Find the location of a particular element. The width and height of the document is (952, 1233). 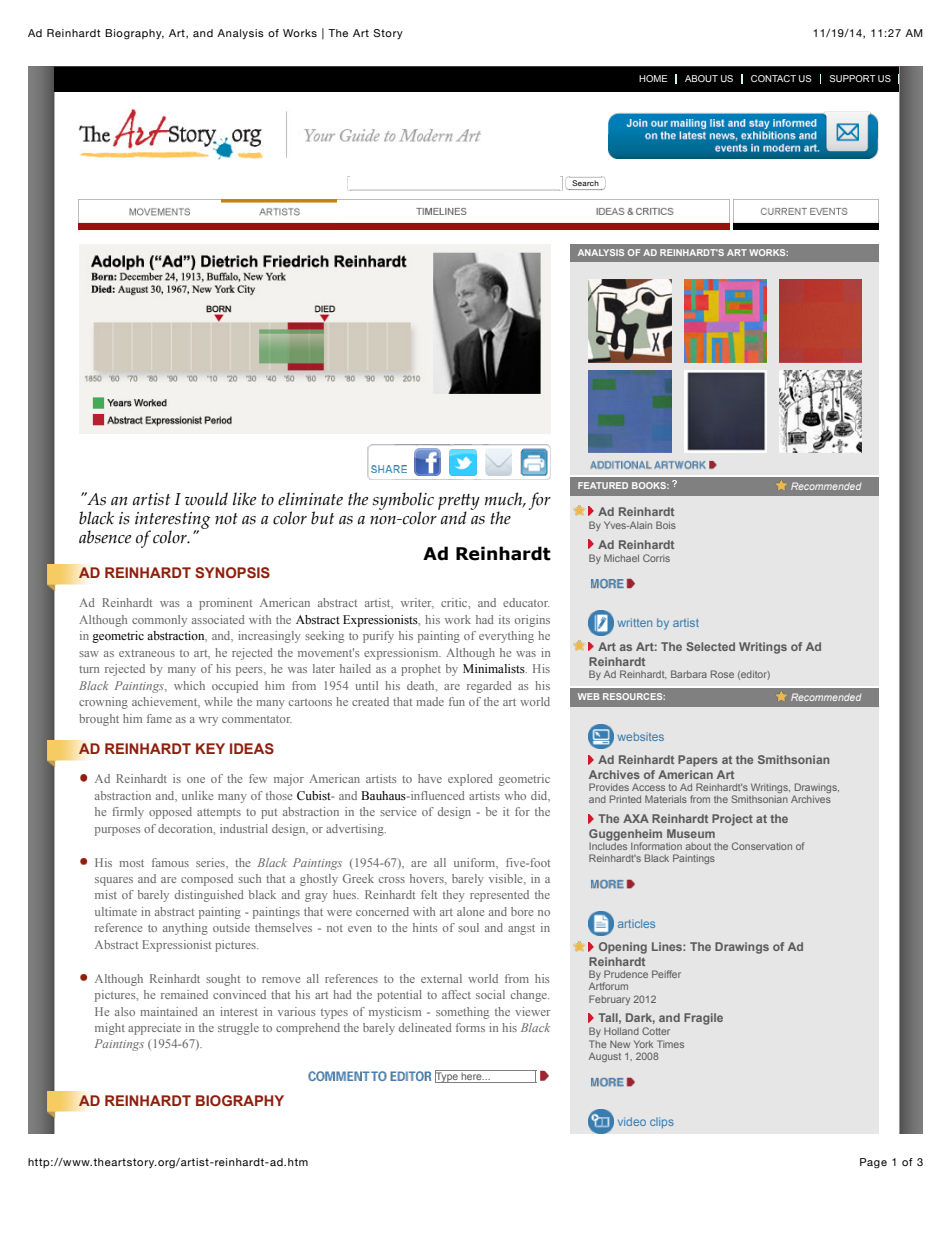

HOME is located at coordinates (653, 78).
